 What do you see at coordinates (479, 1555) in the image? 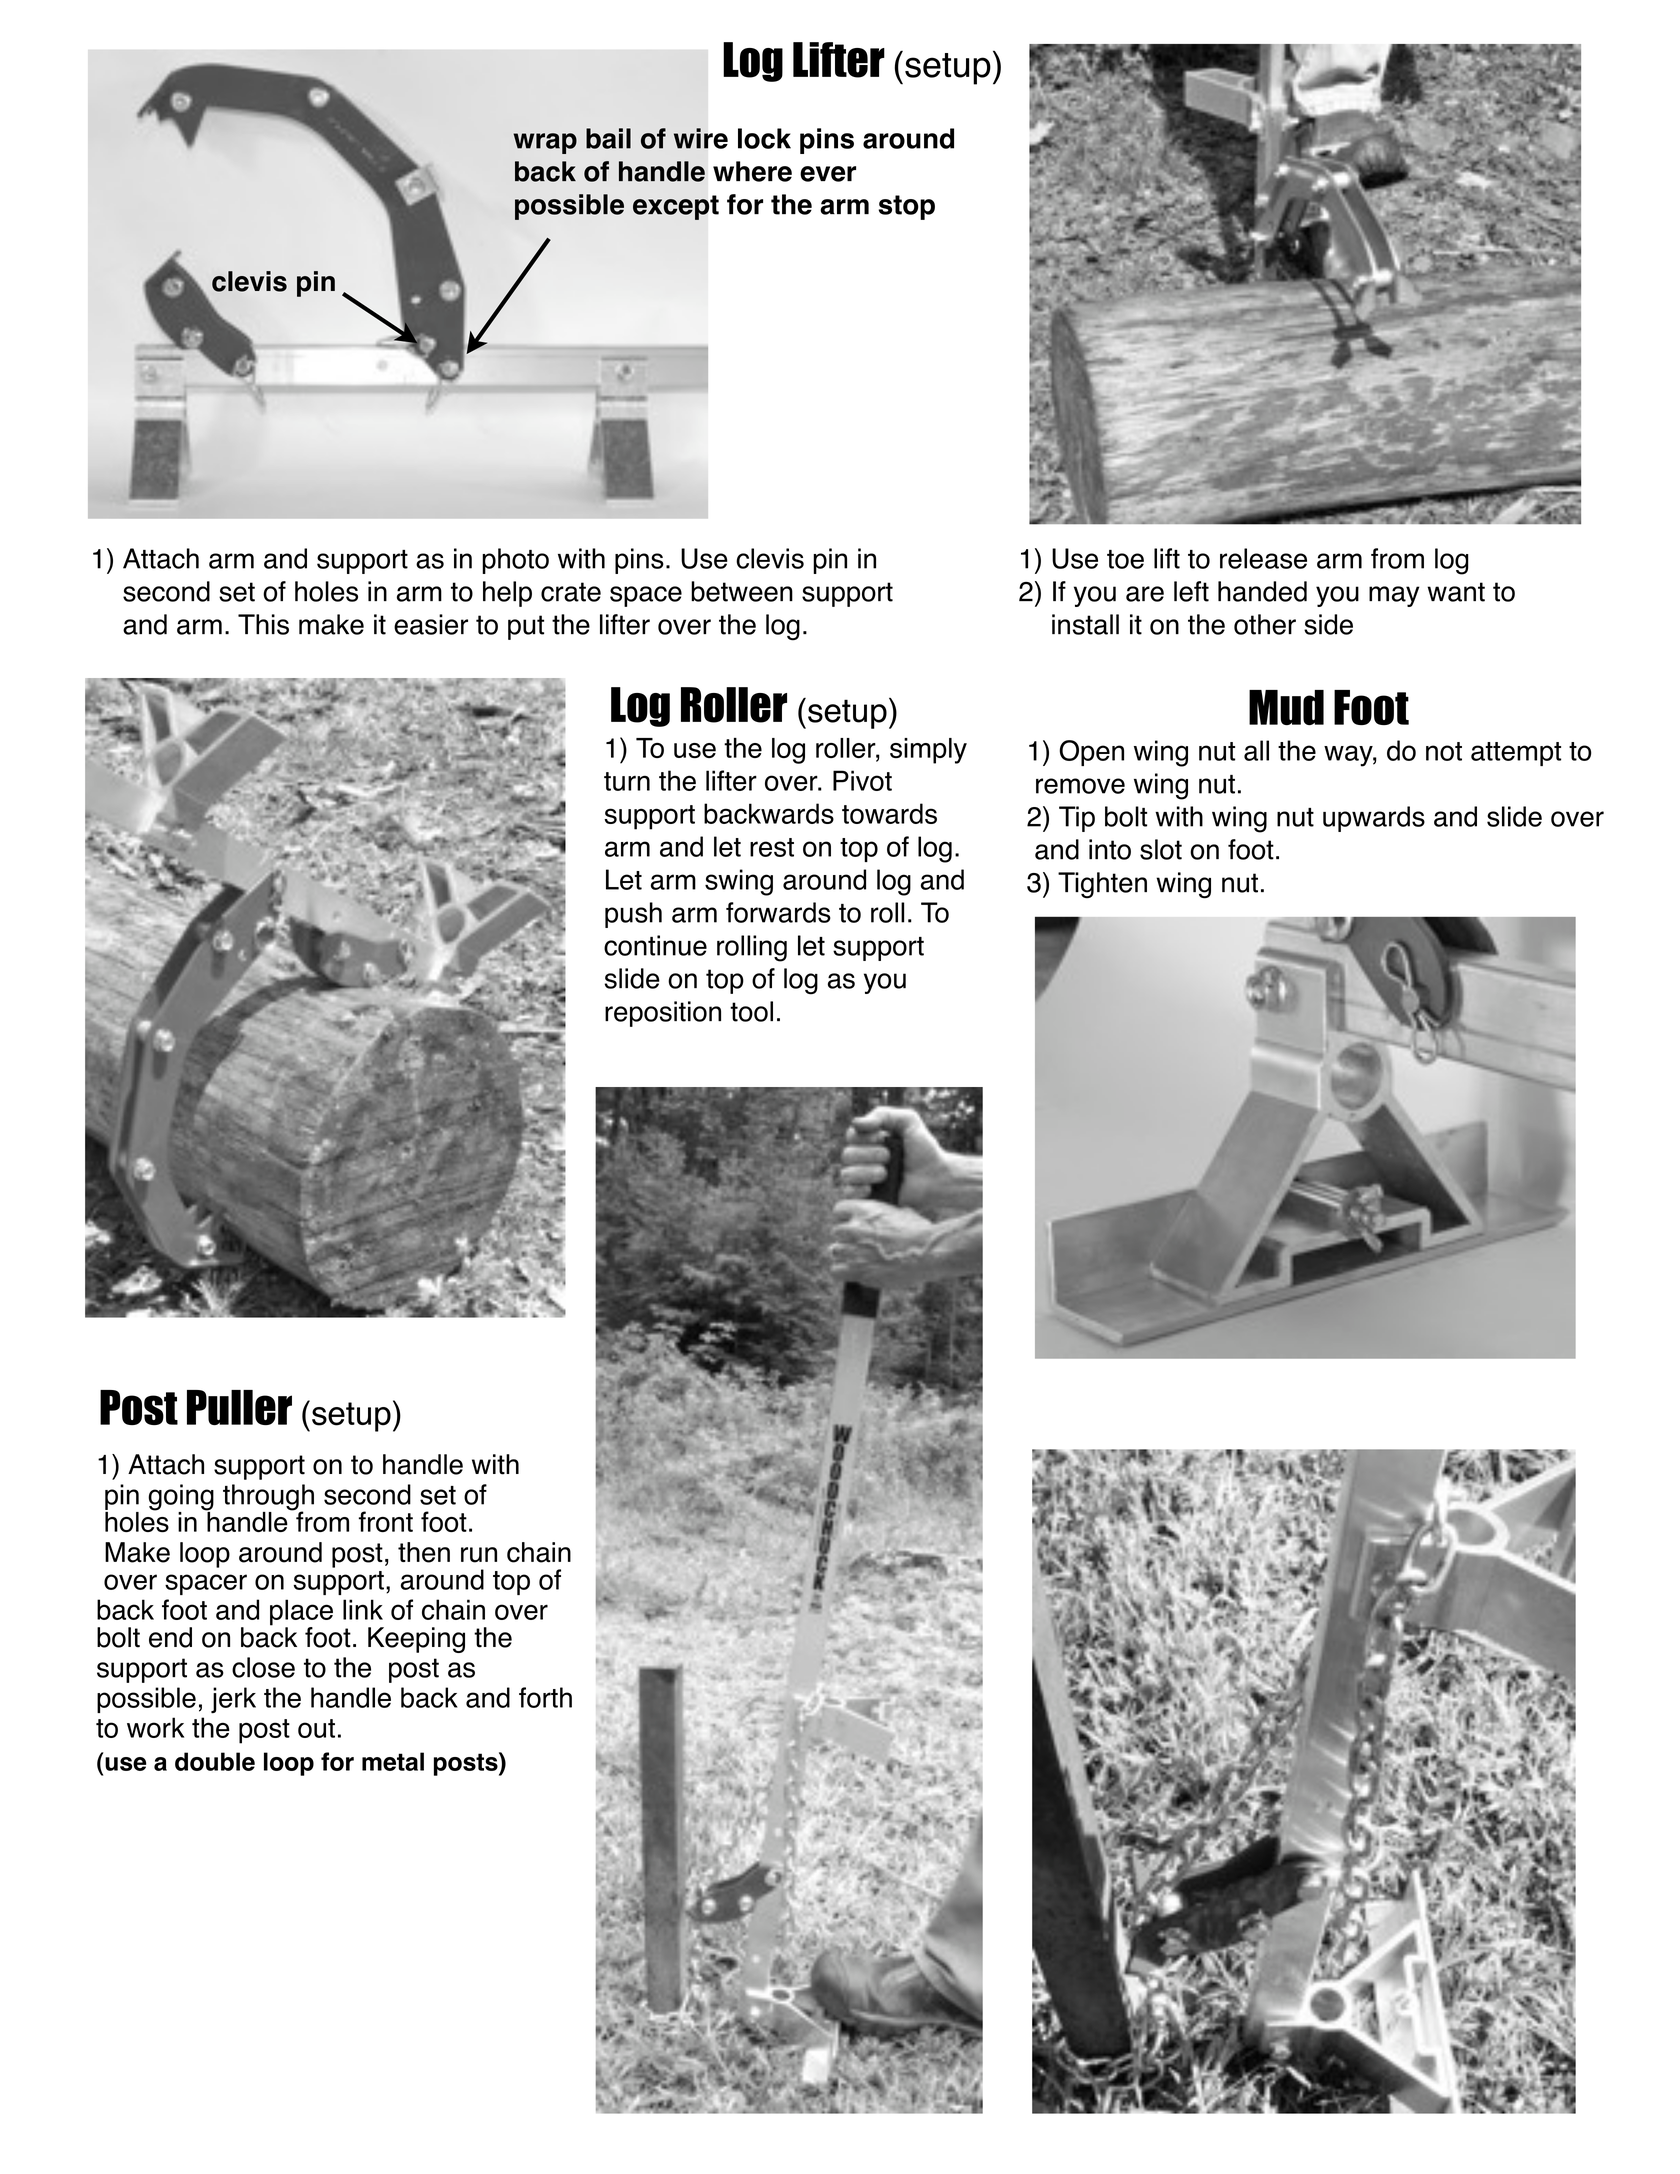
I see `run` at bounding box center [479, 1555].
